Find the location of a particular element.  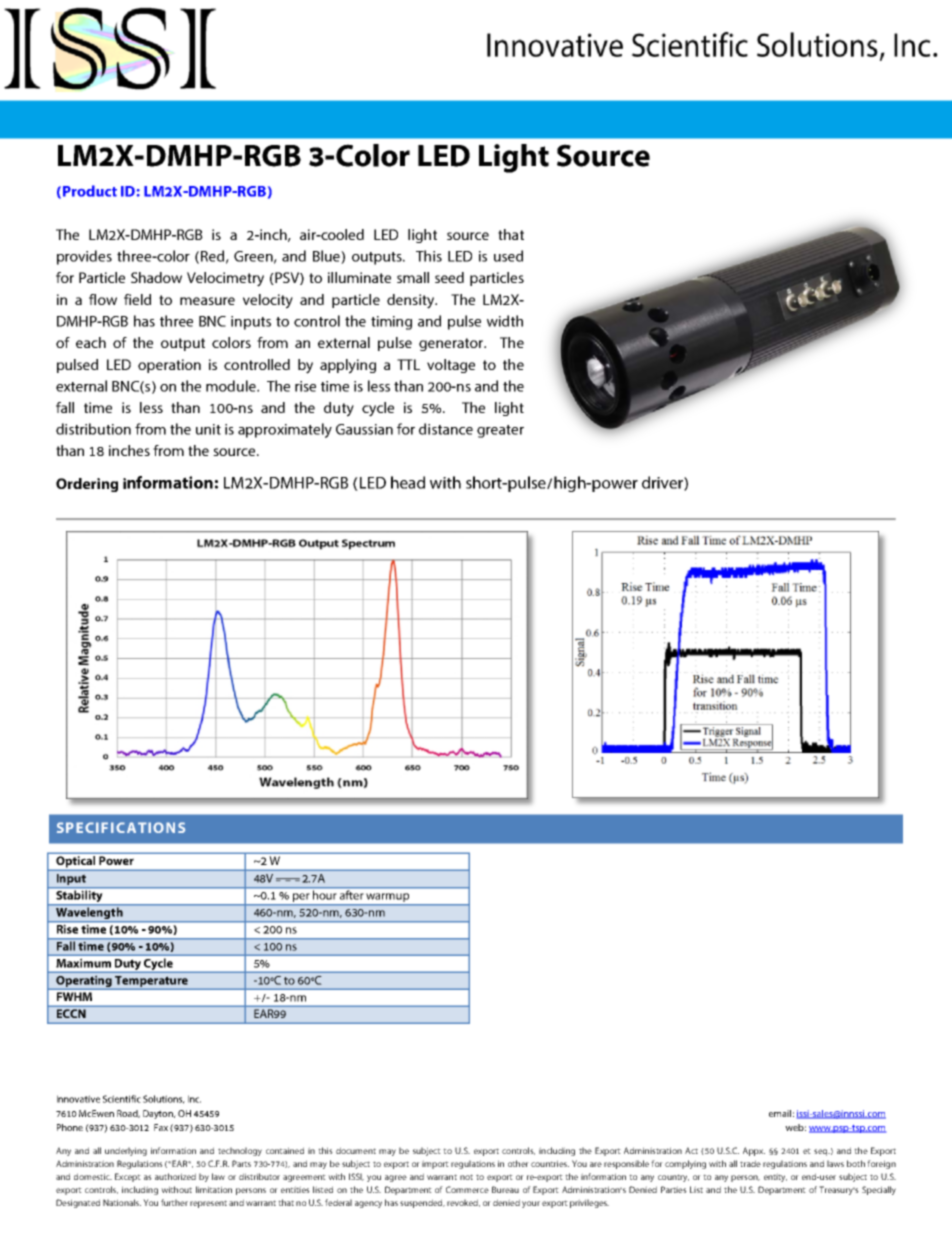

warmup is located at coordinates (387, 897).
